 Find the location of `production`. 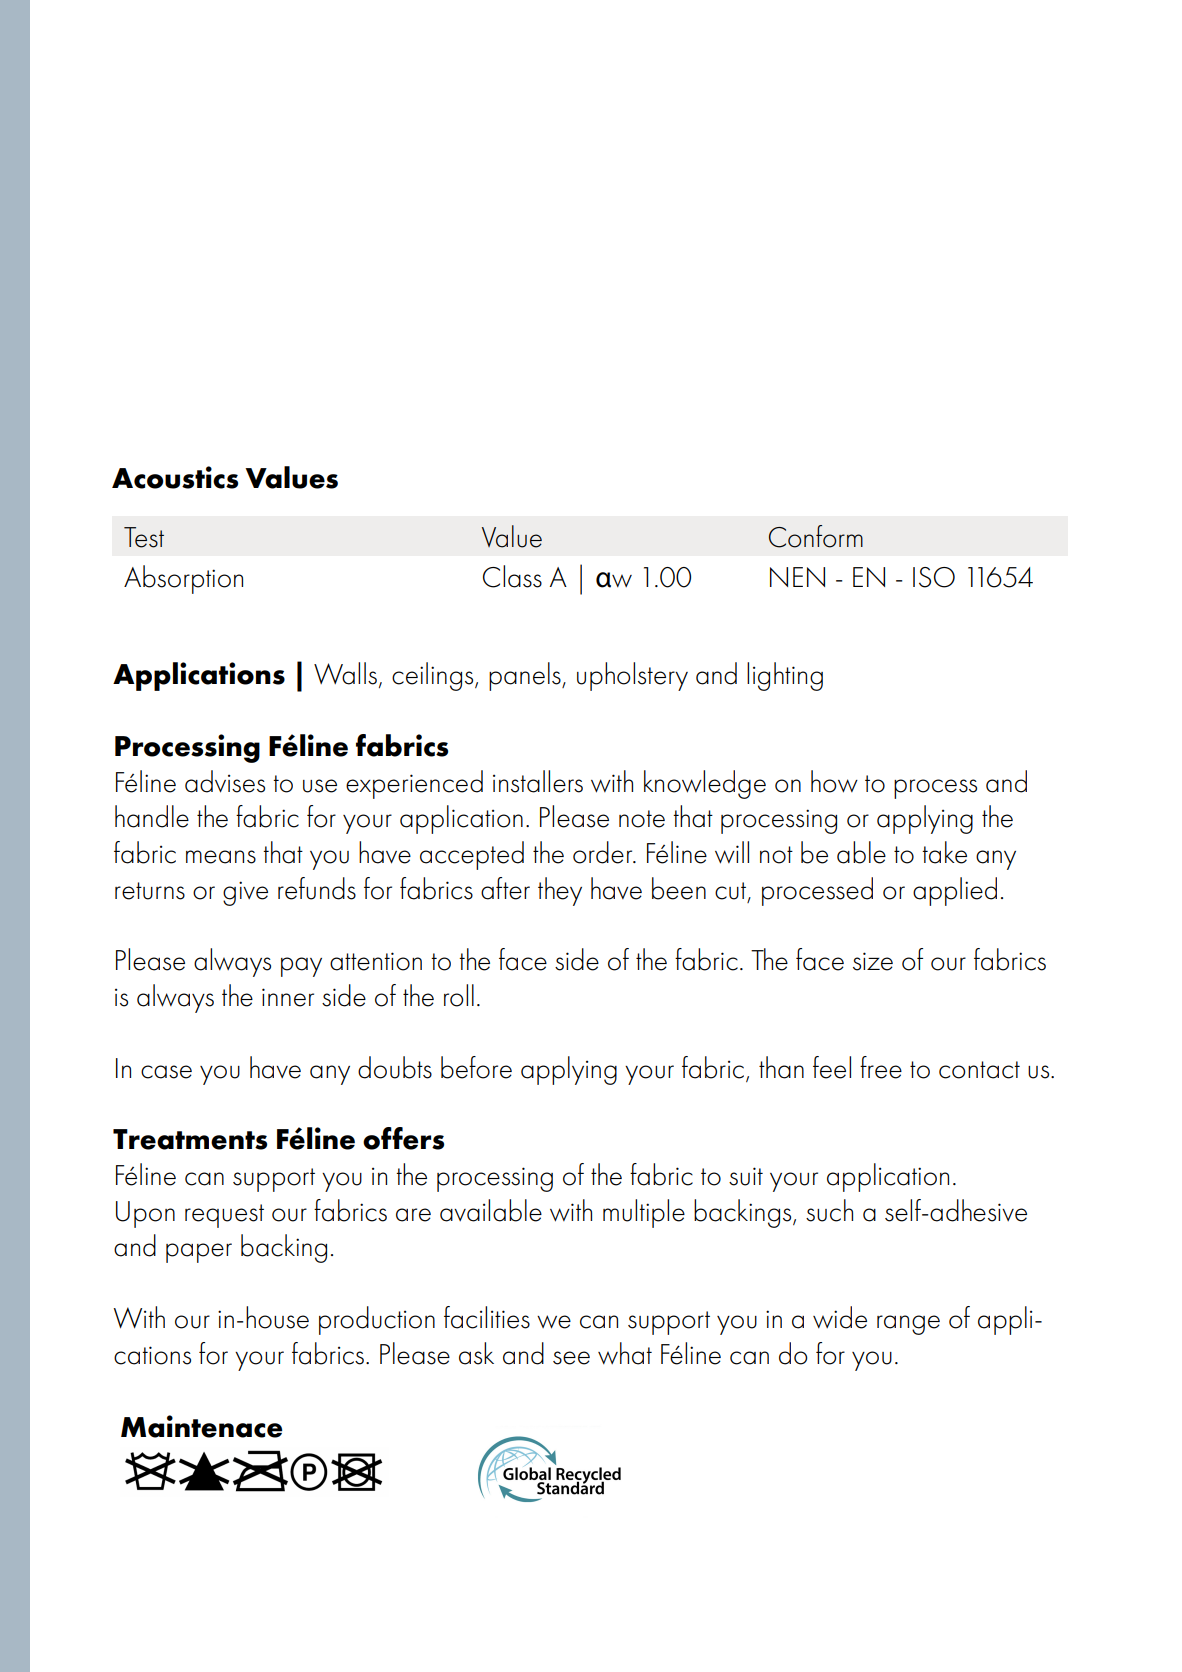

production is located at coordinates (377, 1320).
